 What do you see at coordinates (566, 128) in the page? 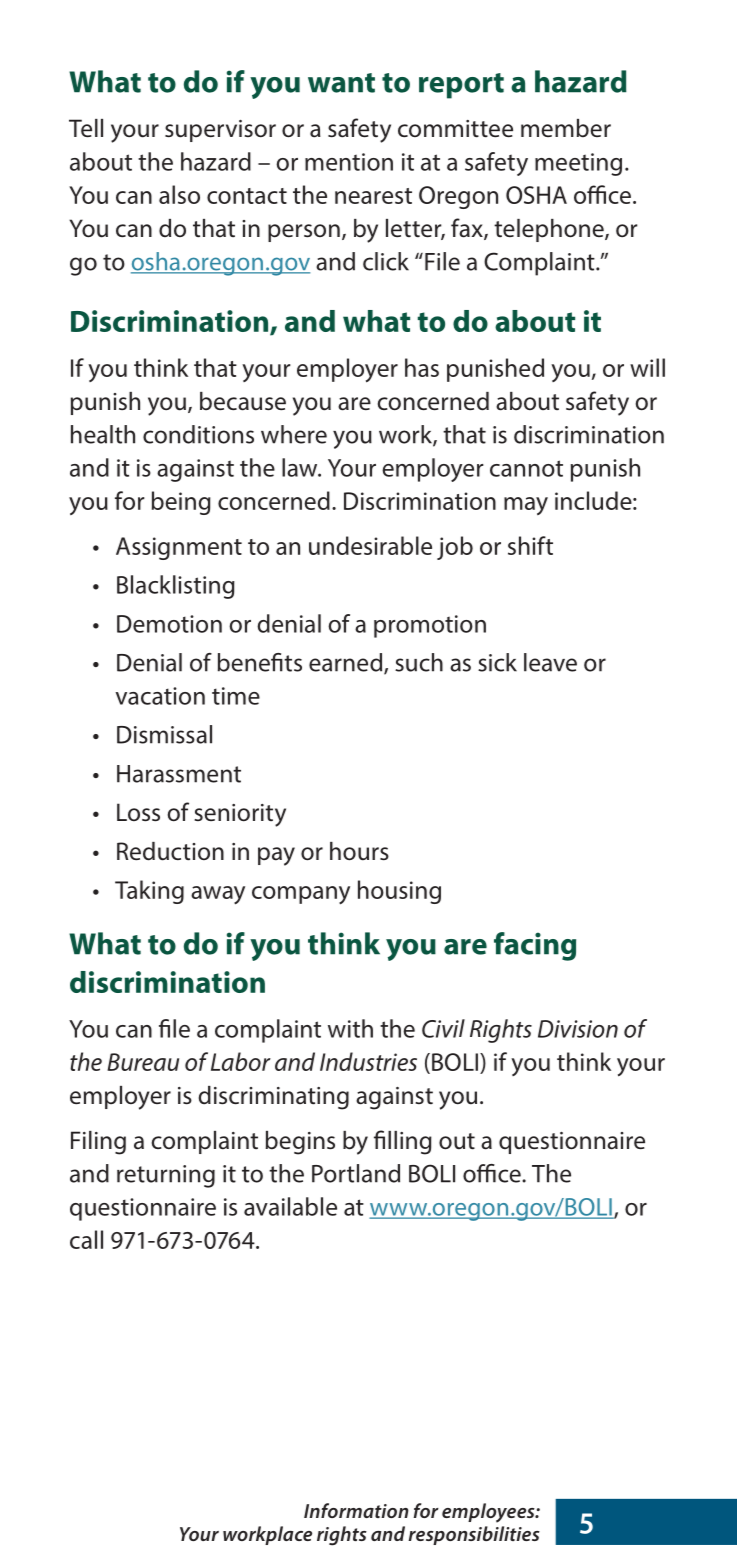
I see `member` at bounding box center [566, 128].
